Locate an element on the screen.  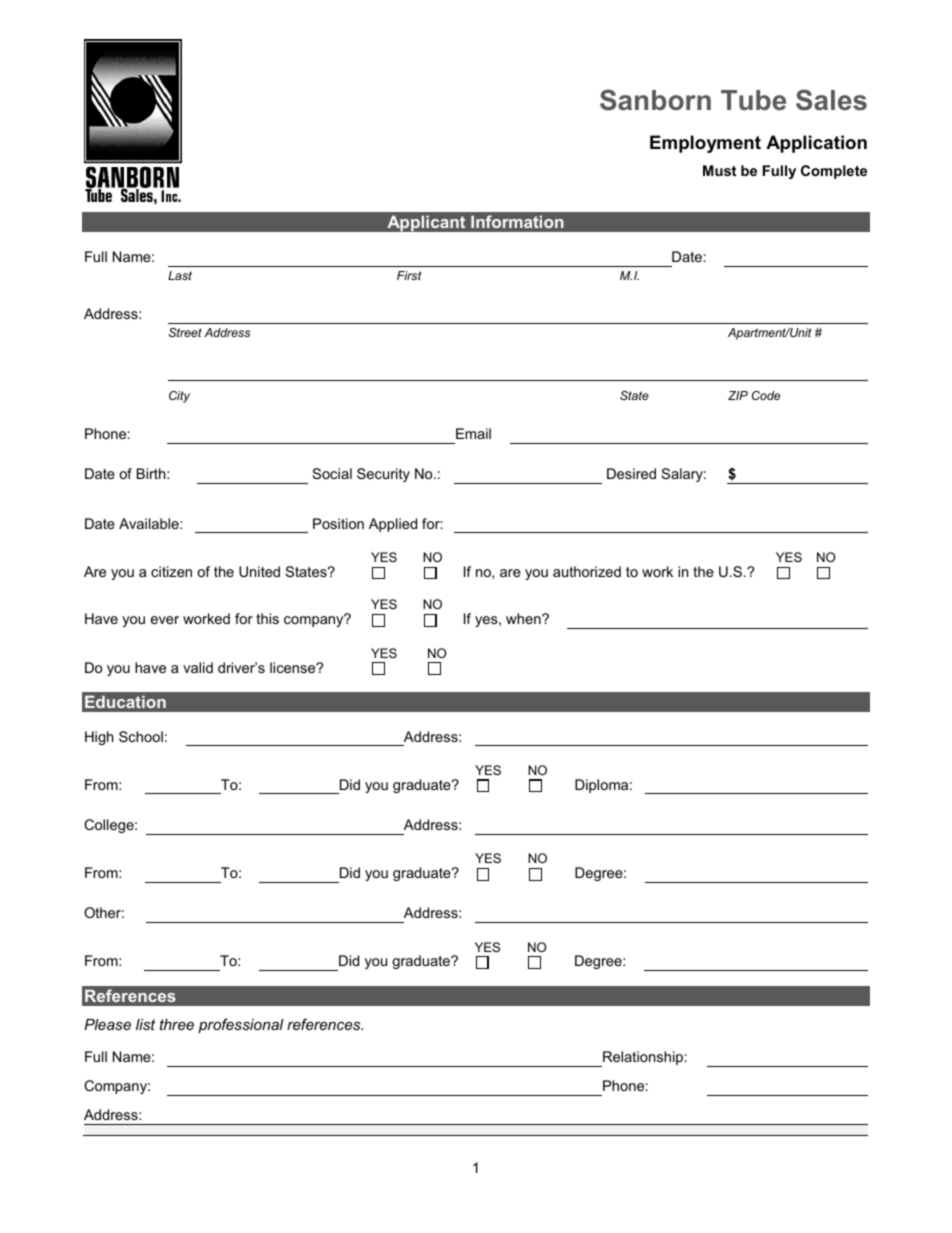
First is located at coordinates (409, 275).
